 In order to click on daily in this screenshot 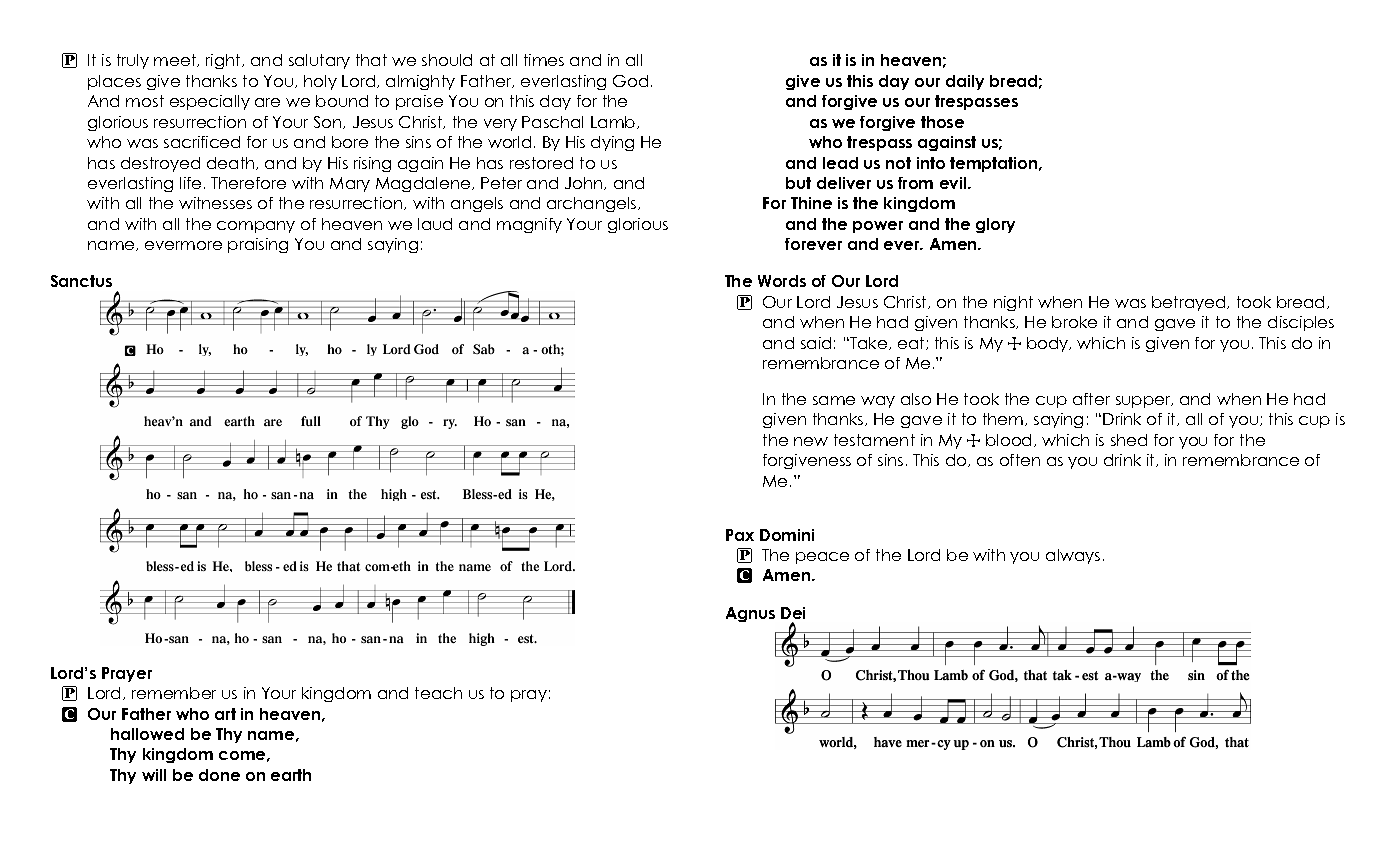, I will do `click(965, 82)`.
